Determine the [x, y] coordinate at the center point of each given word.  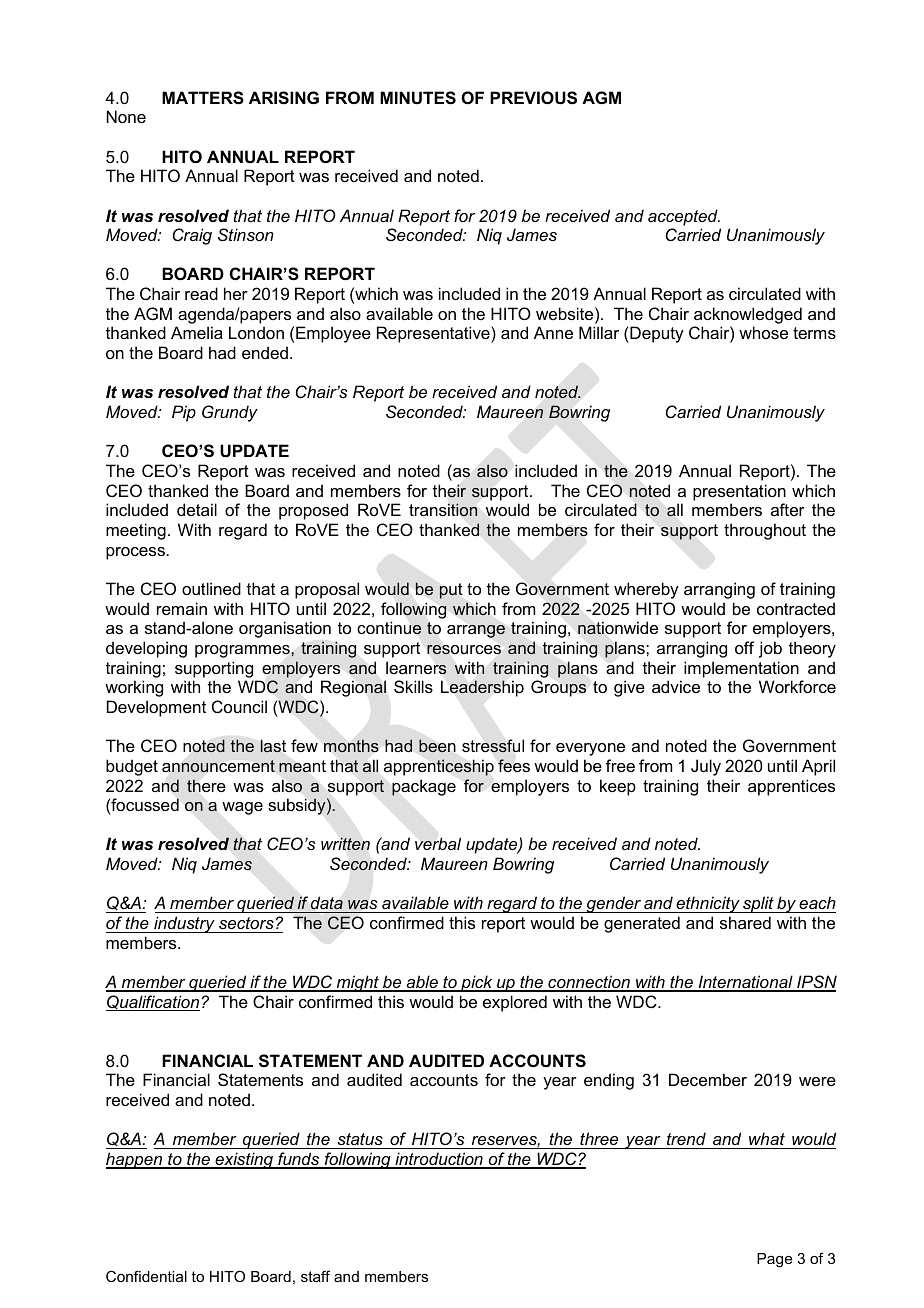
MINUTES [418, 98]
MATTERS [203, 98]
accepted [684, 217]
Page [774, 1260]
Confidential [146, 1276]
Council [239, 706]
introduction [439, 1160]
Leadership [482, 688]
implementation [741, 669]
